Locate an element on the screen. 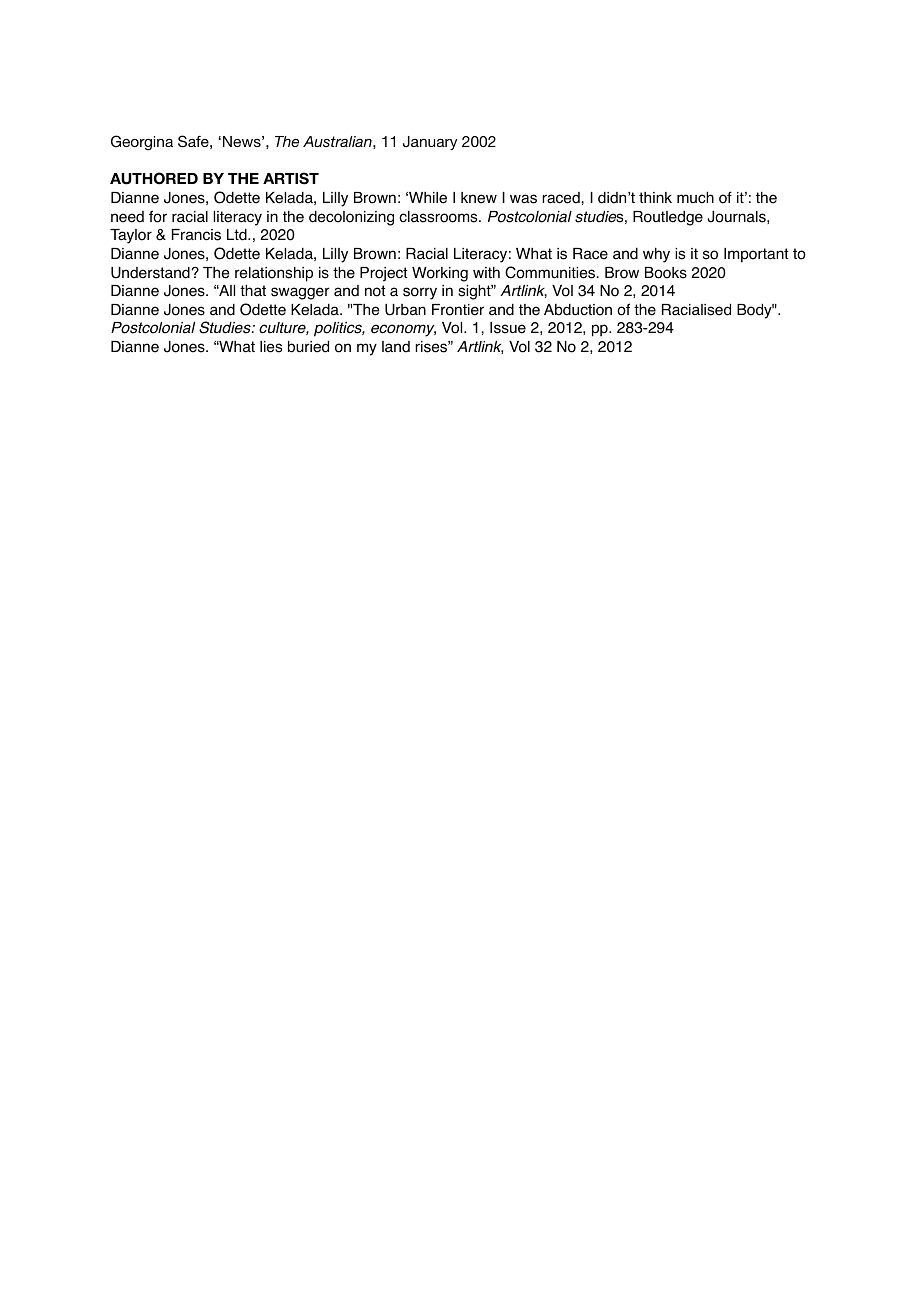  January is located at coordinates (430, 143).
